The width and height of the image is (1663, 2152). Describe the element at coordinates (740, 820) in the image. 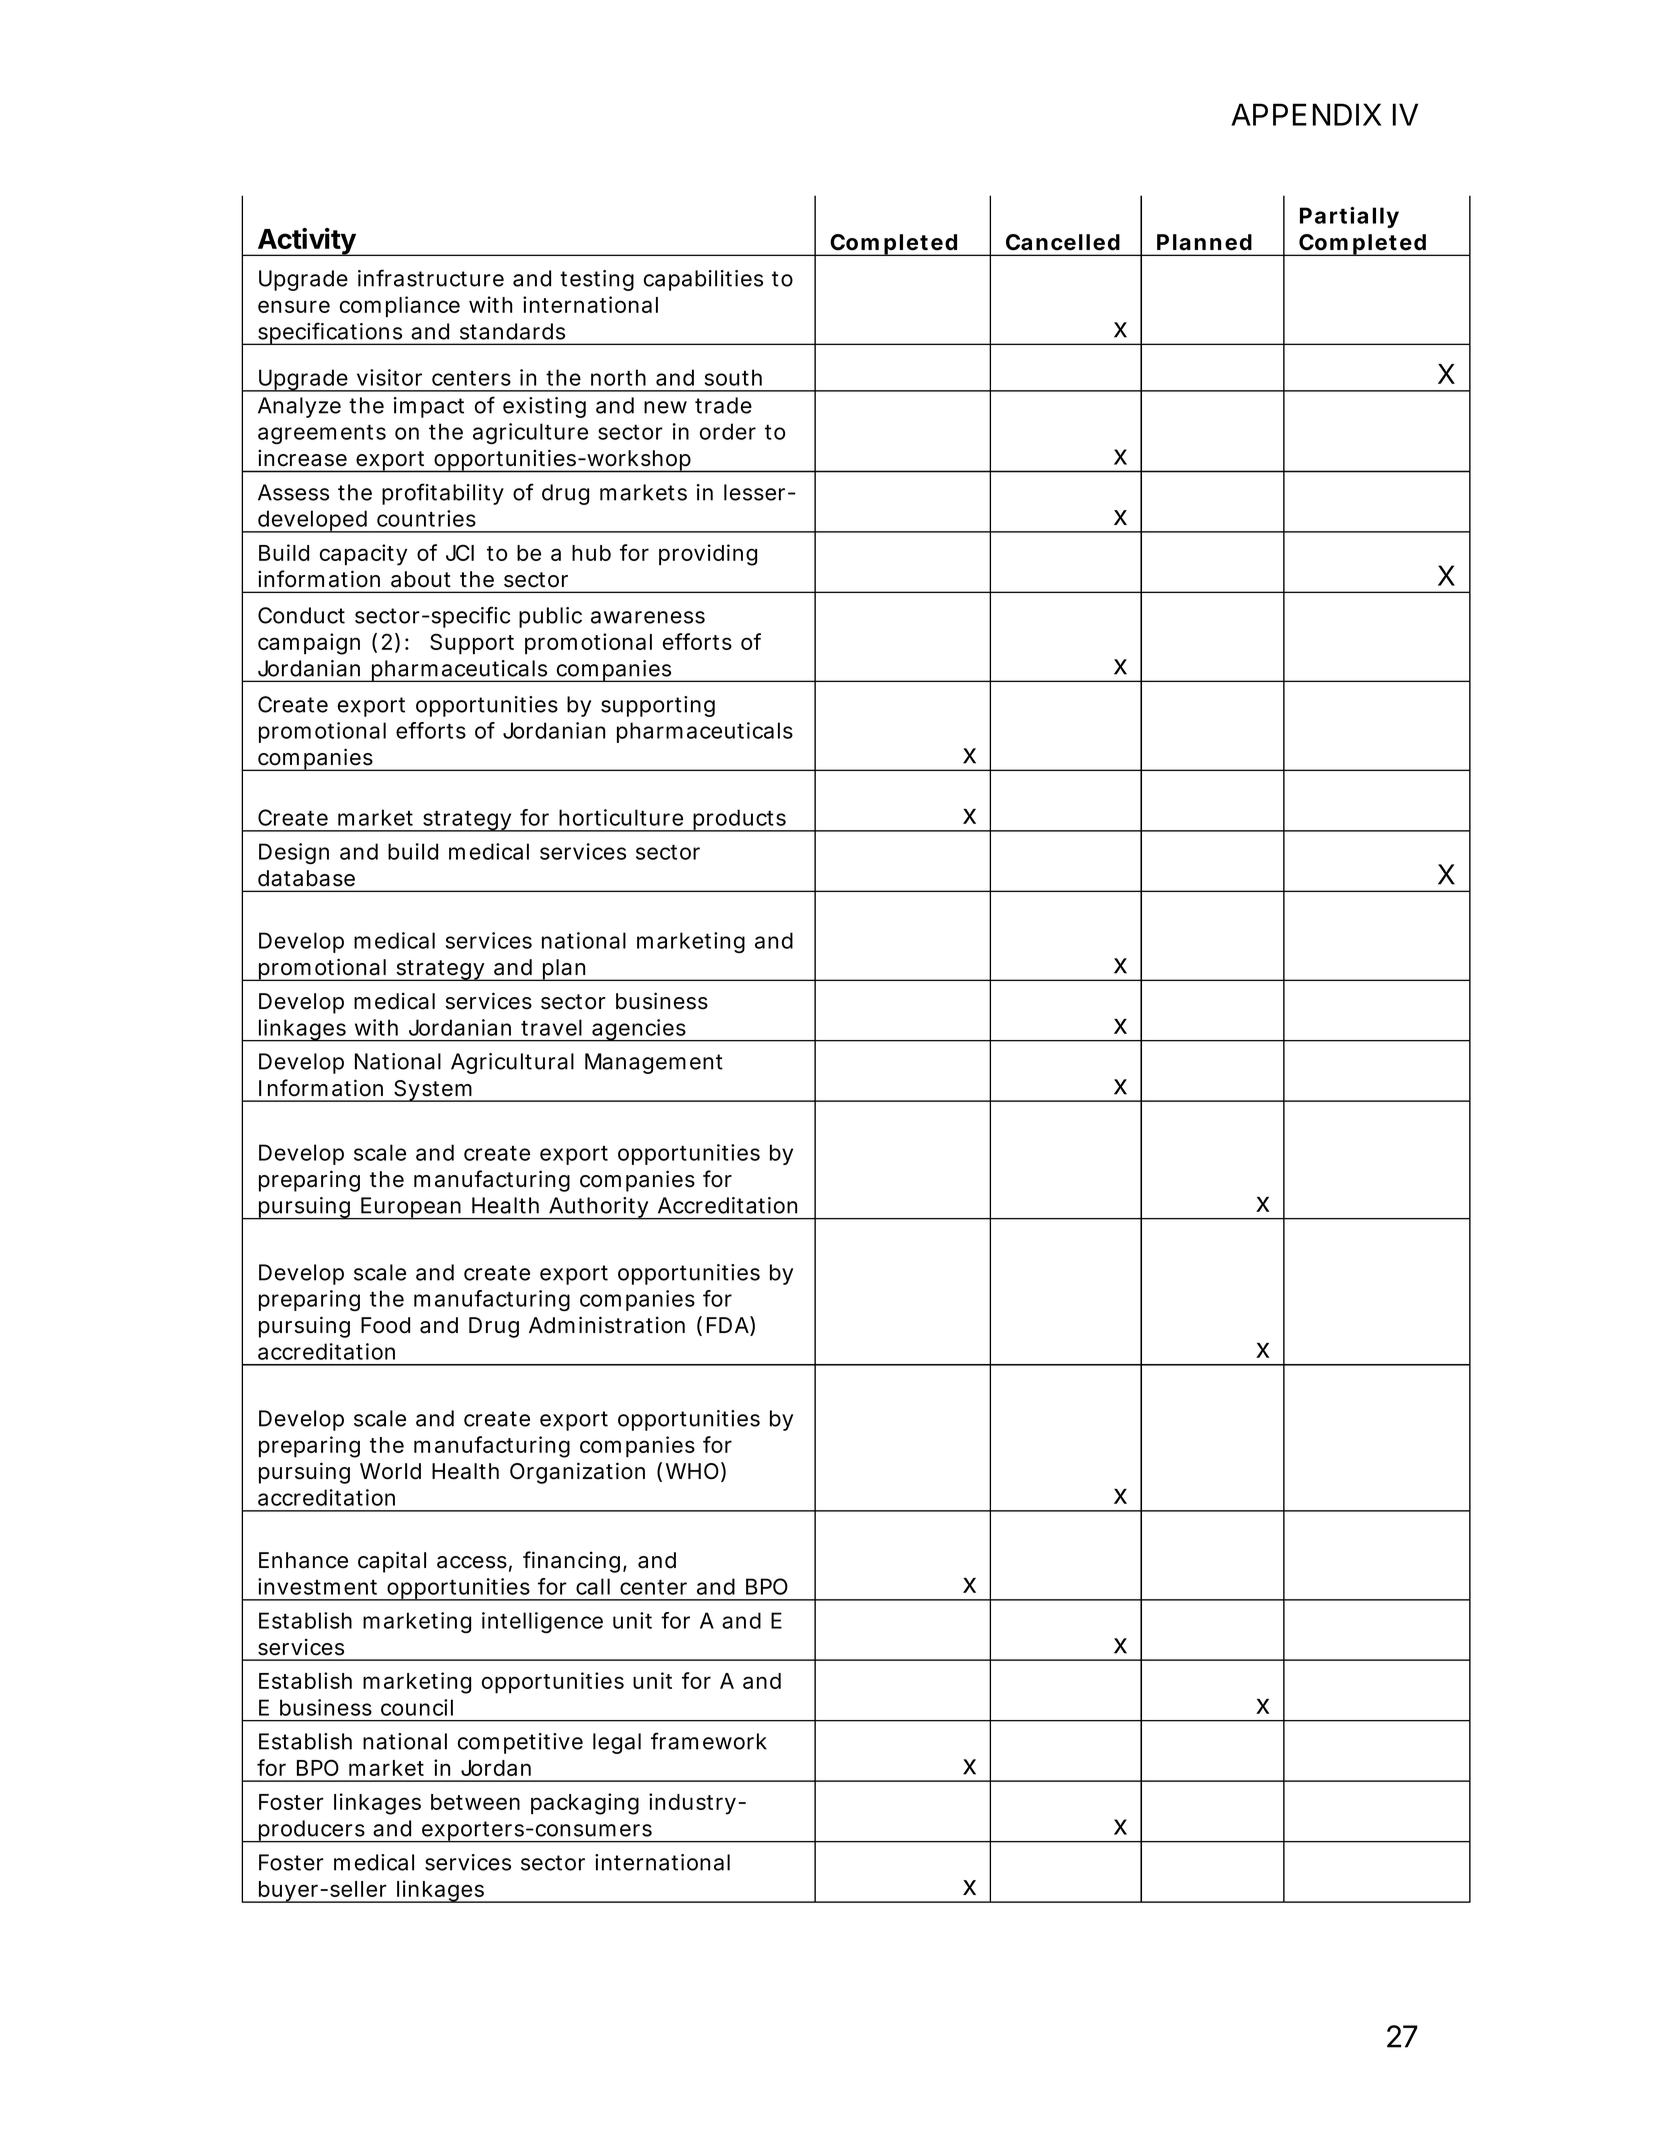

I see `products` at that location.
